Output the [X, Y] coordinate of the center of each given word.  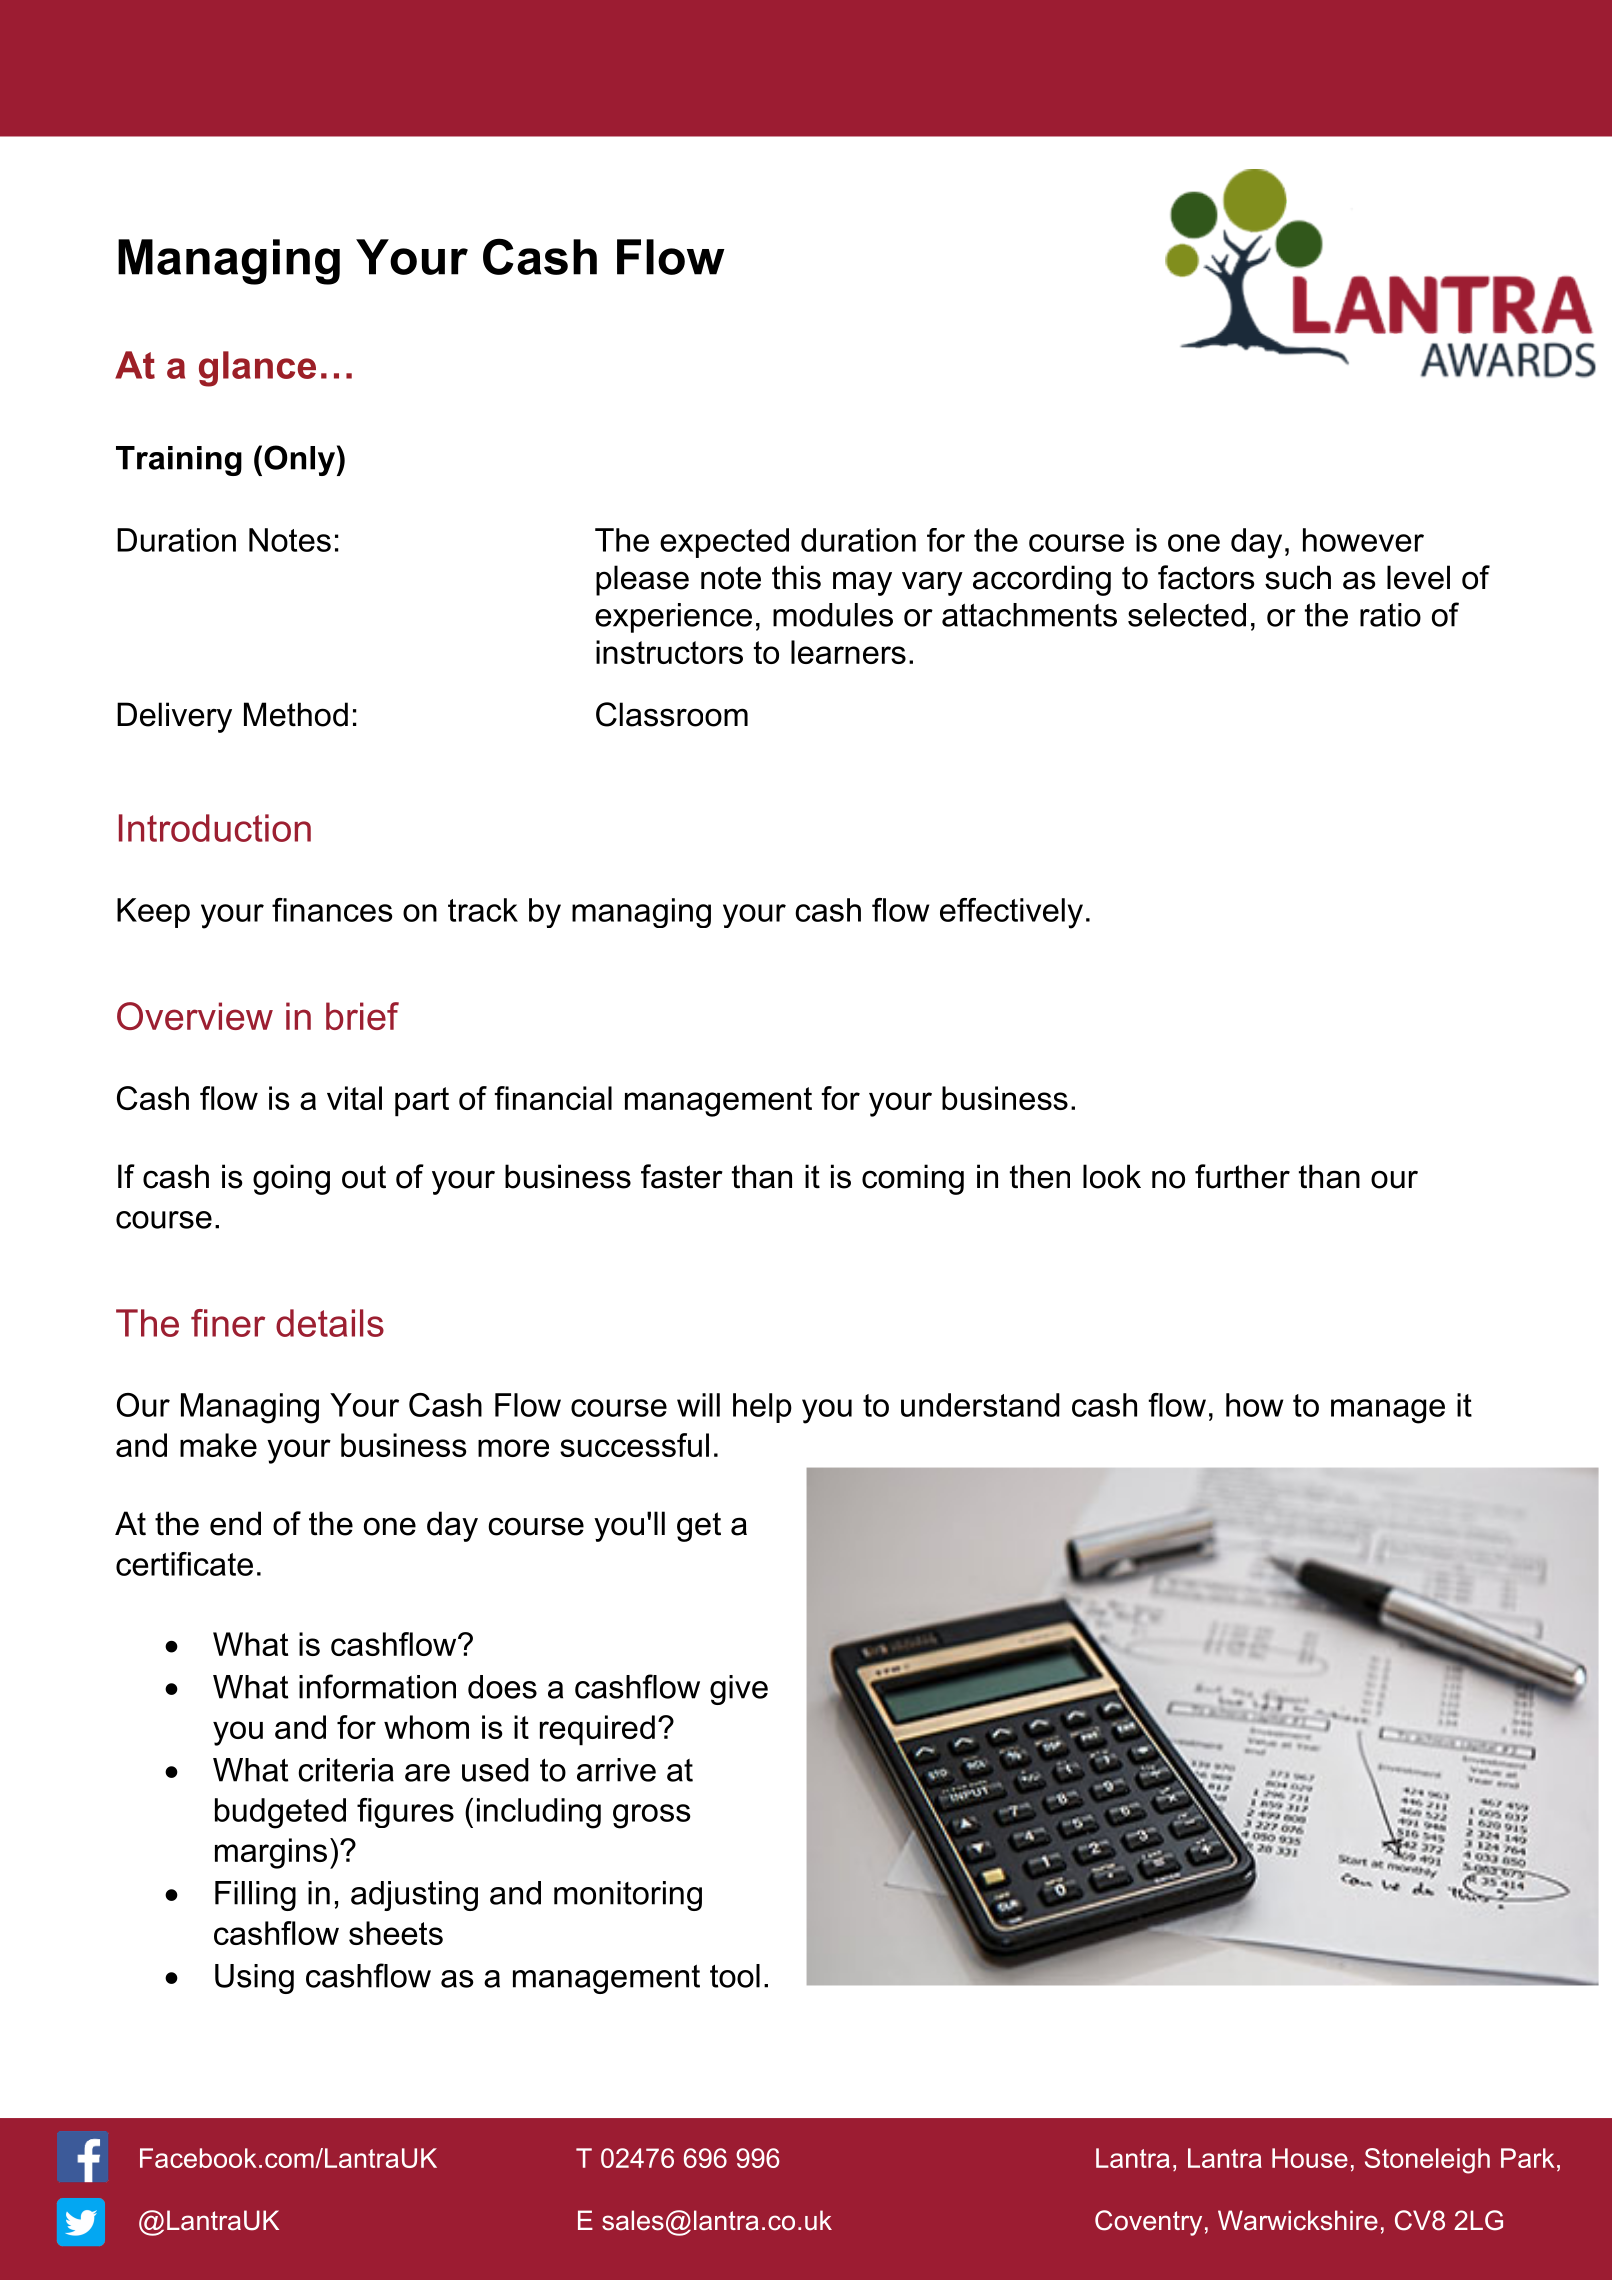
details [330, 1323]
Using [254, 1979]
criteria [346, 1770]
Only [299, 460]
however [1363, 540]
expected [724, 543]
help [762, 1408]
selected [1187, 615]
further [1242, 1176]
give [739, 1690]
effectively [1011, 913]
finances [332, 910]
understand [980, 1405]
